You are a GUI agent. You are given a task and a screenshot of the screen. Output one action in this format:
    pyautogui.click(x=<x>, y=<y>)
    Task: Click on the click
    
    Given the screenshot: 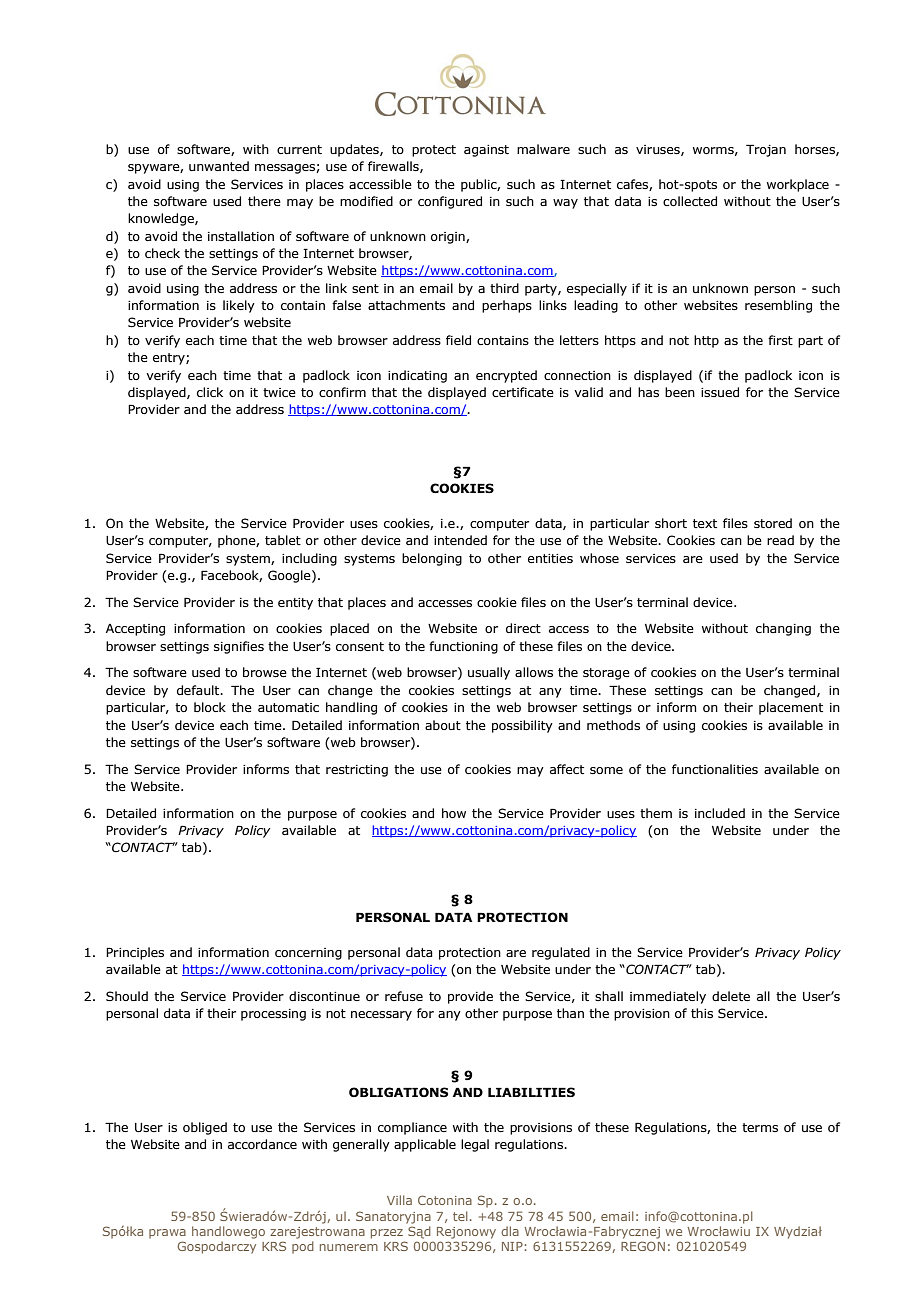 What is the action you would take?
    pyautogui.click(x=210, y=392)
